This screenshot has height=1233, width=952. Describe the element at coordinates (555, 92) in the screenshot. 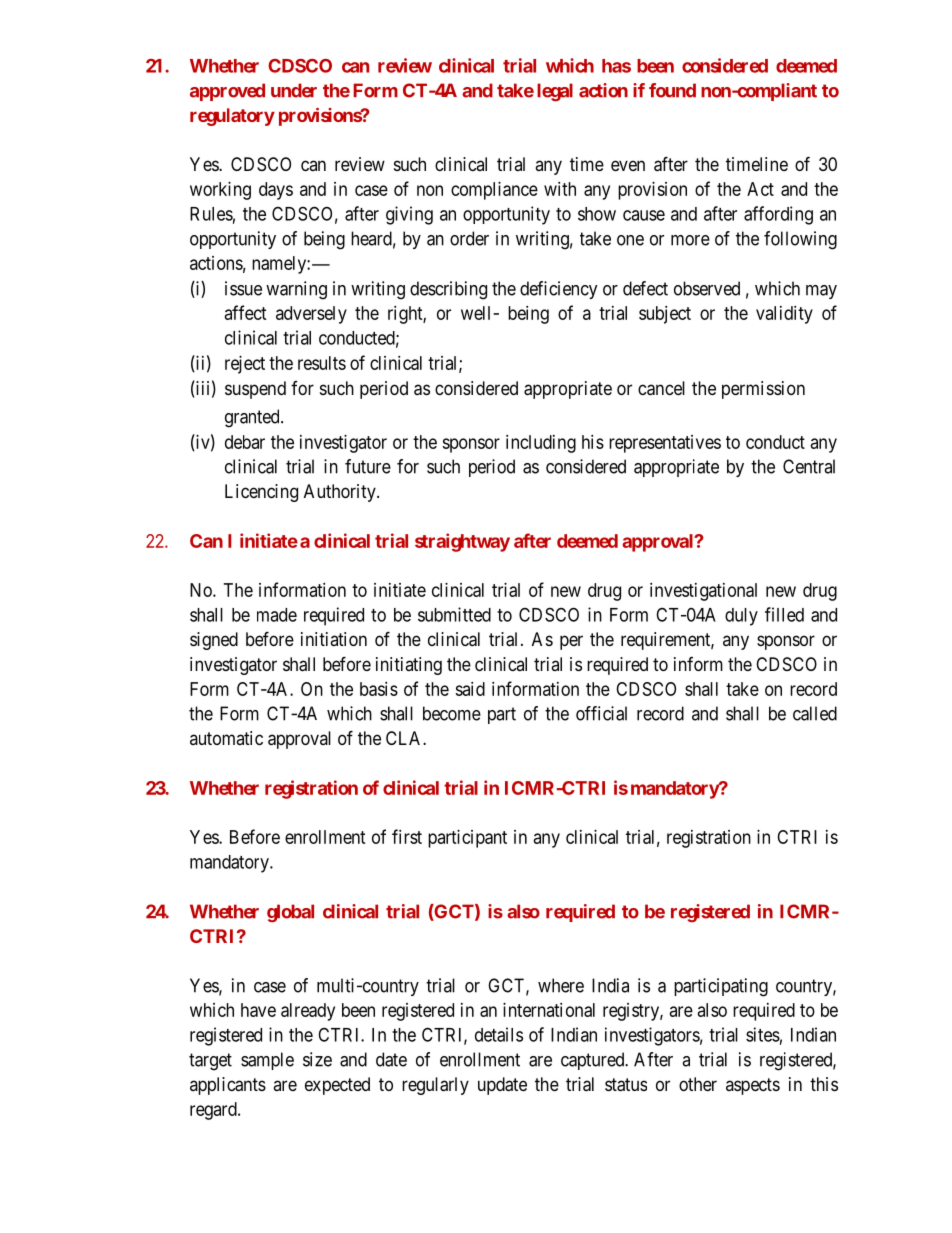

I see `legal` at that location.
